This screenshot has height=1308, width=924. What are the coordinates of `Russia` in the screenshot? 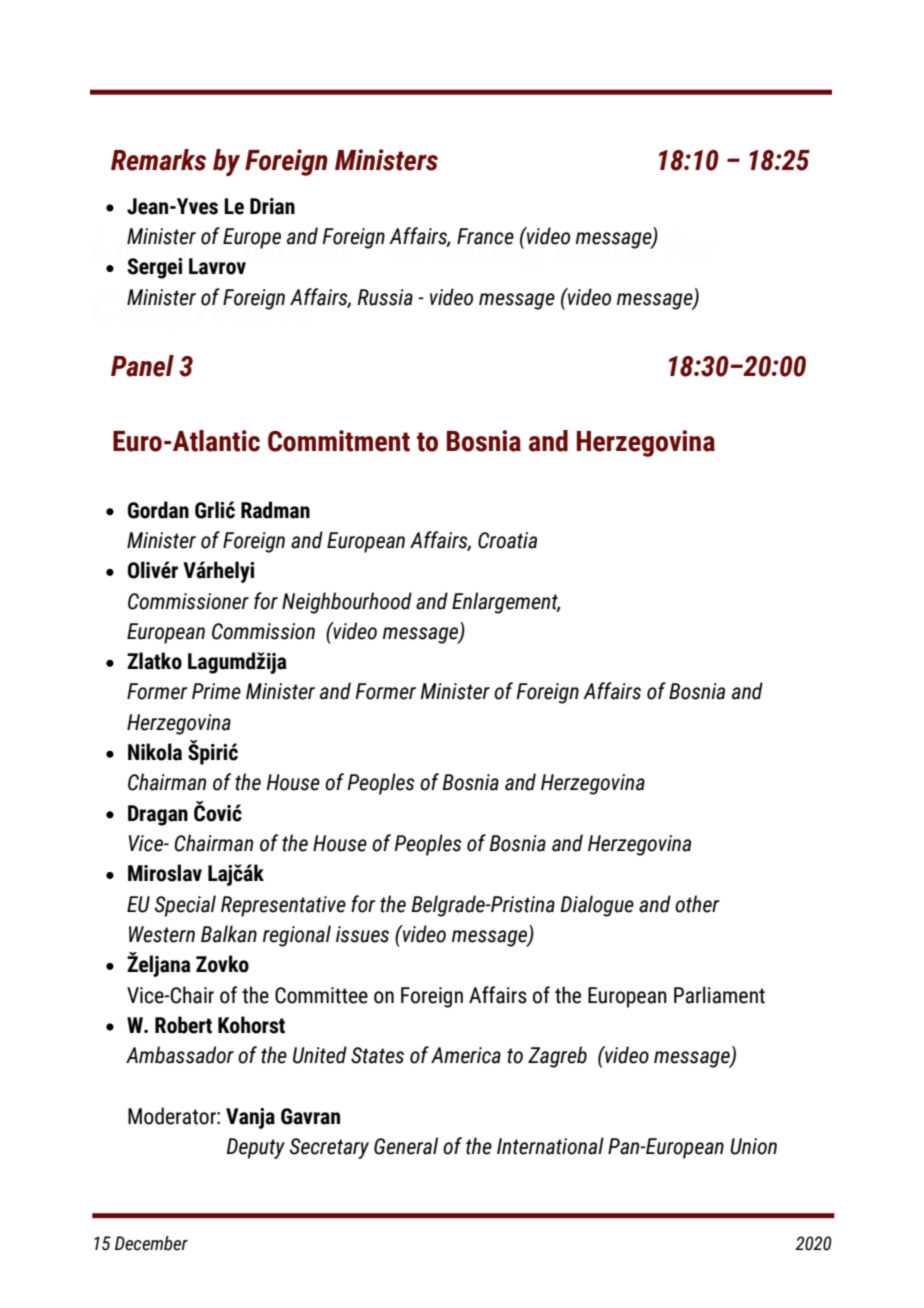 It's located at (385, 297).
